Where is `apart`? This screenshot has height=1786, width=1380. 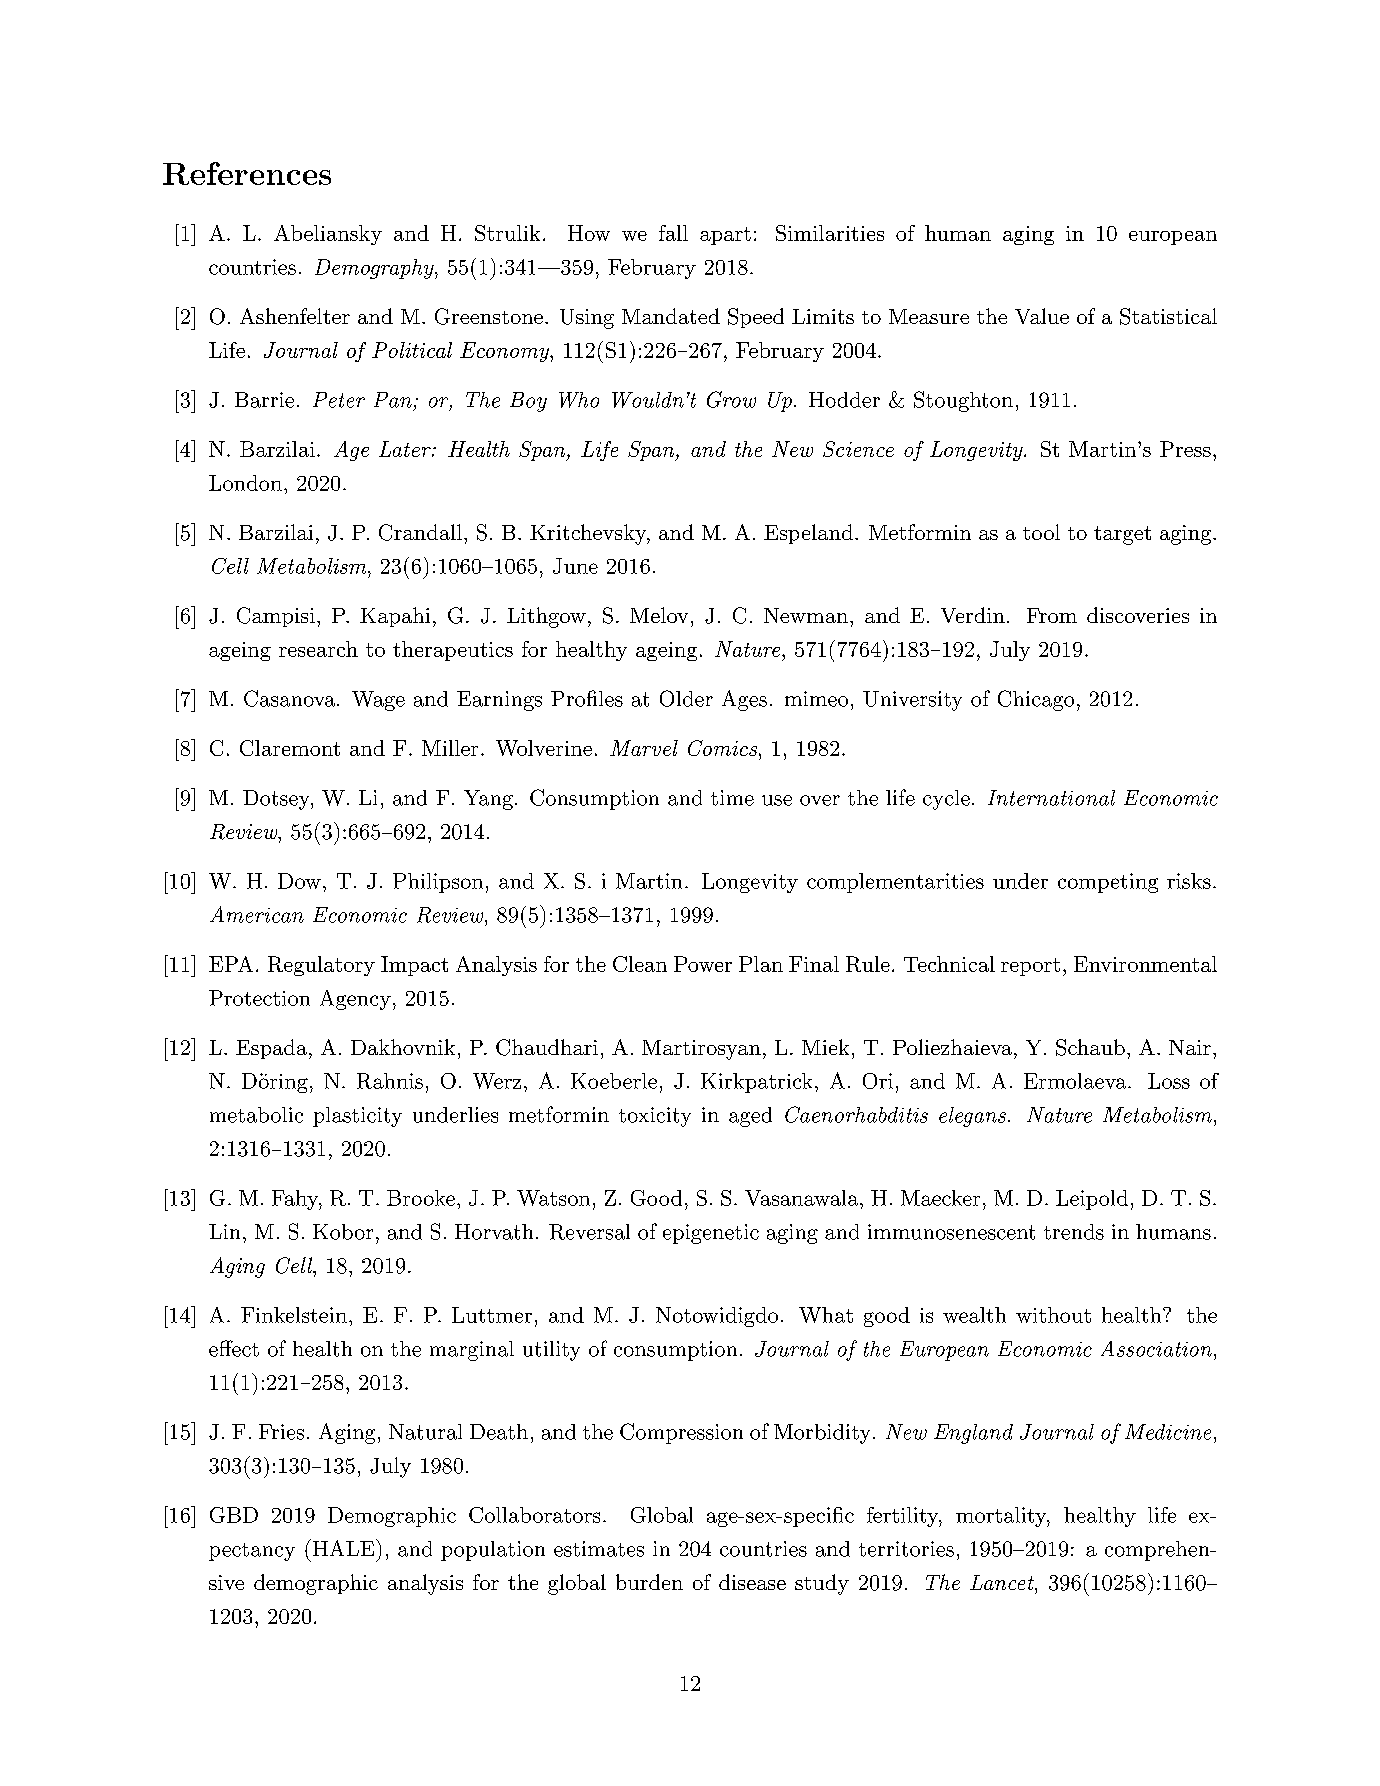
apart is located at coordinates (725, 236).
